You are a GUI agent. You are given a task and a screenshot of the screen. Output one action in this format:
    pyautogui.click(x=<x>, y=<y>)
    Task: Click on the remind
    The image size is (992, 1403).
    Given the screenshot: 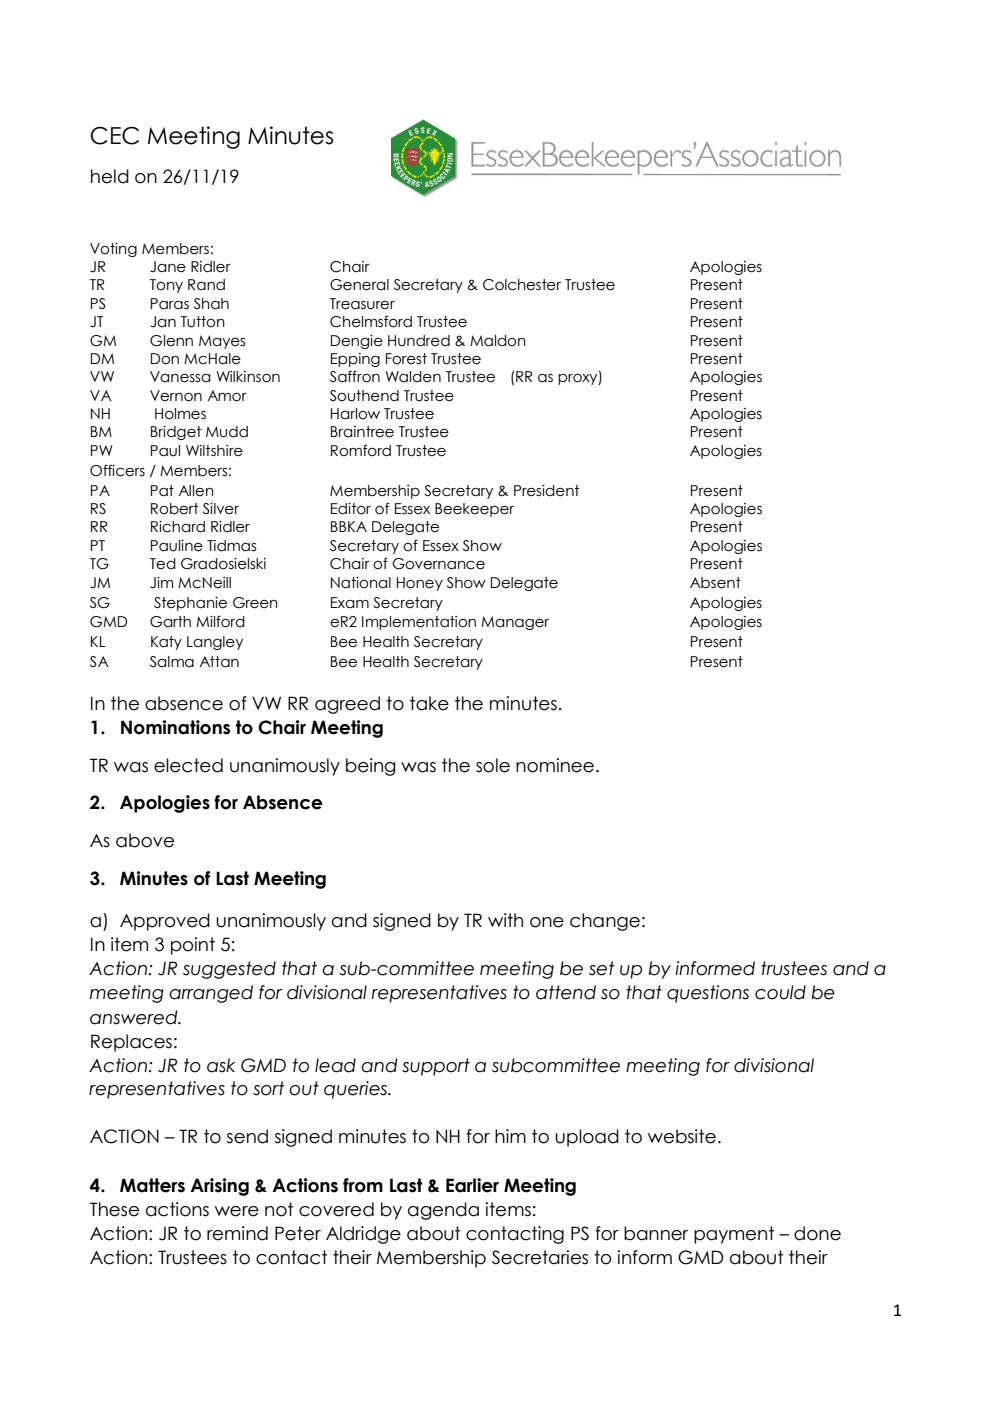 What is the action you would take?
    pyautogui.click(x=237, y=1233)
